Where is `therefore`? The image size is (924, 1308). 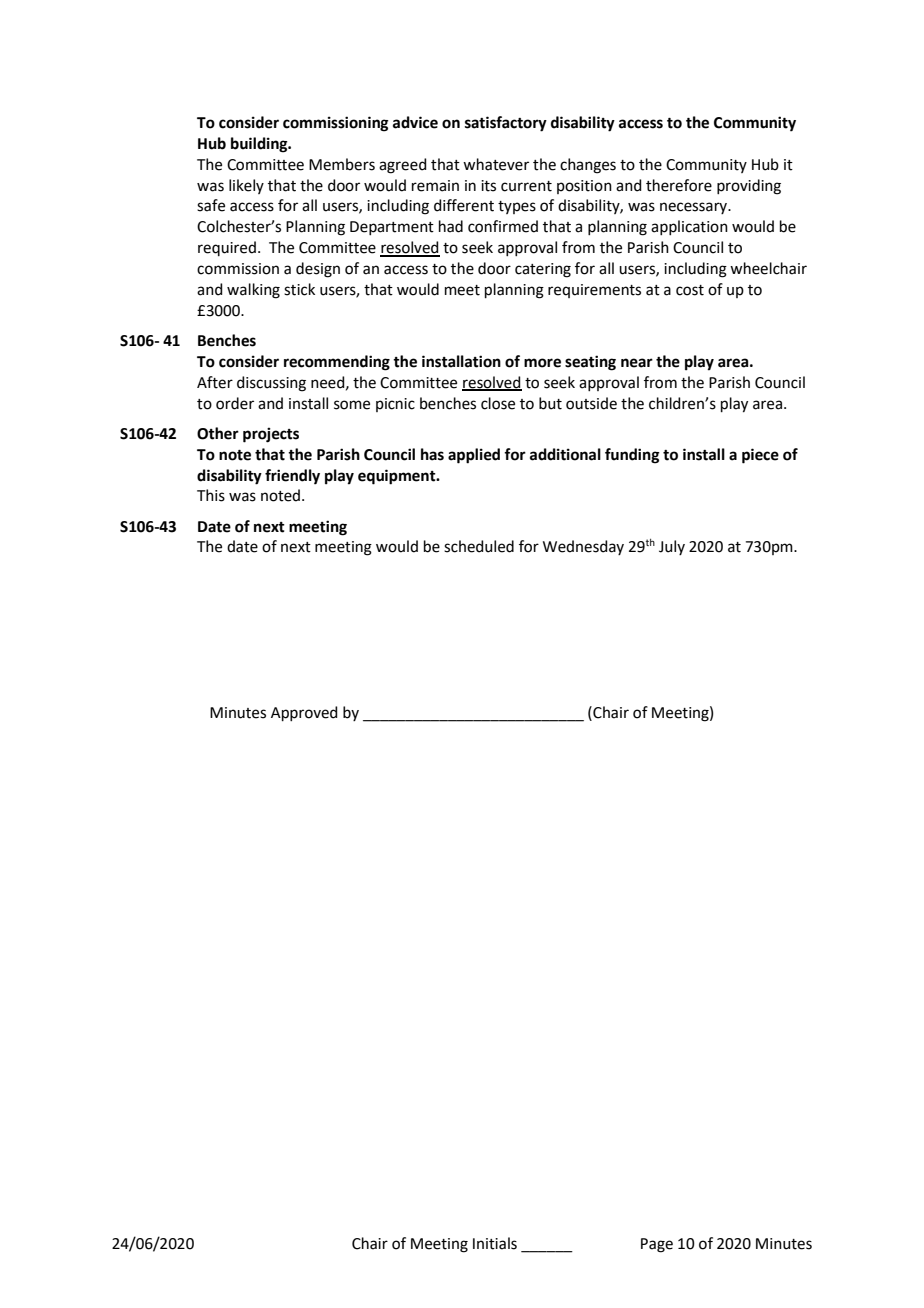 therefore is located at coordinates (679, 185).
